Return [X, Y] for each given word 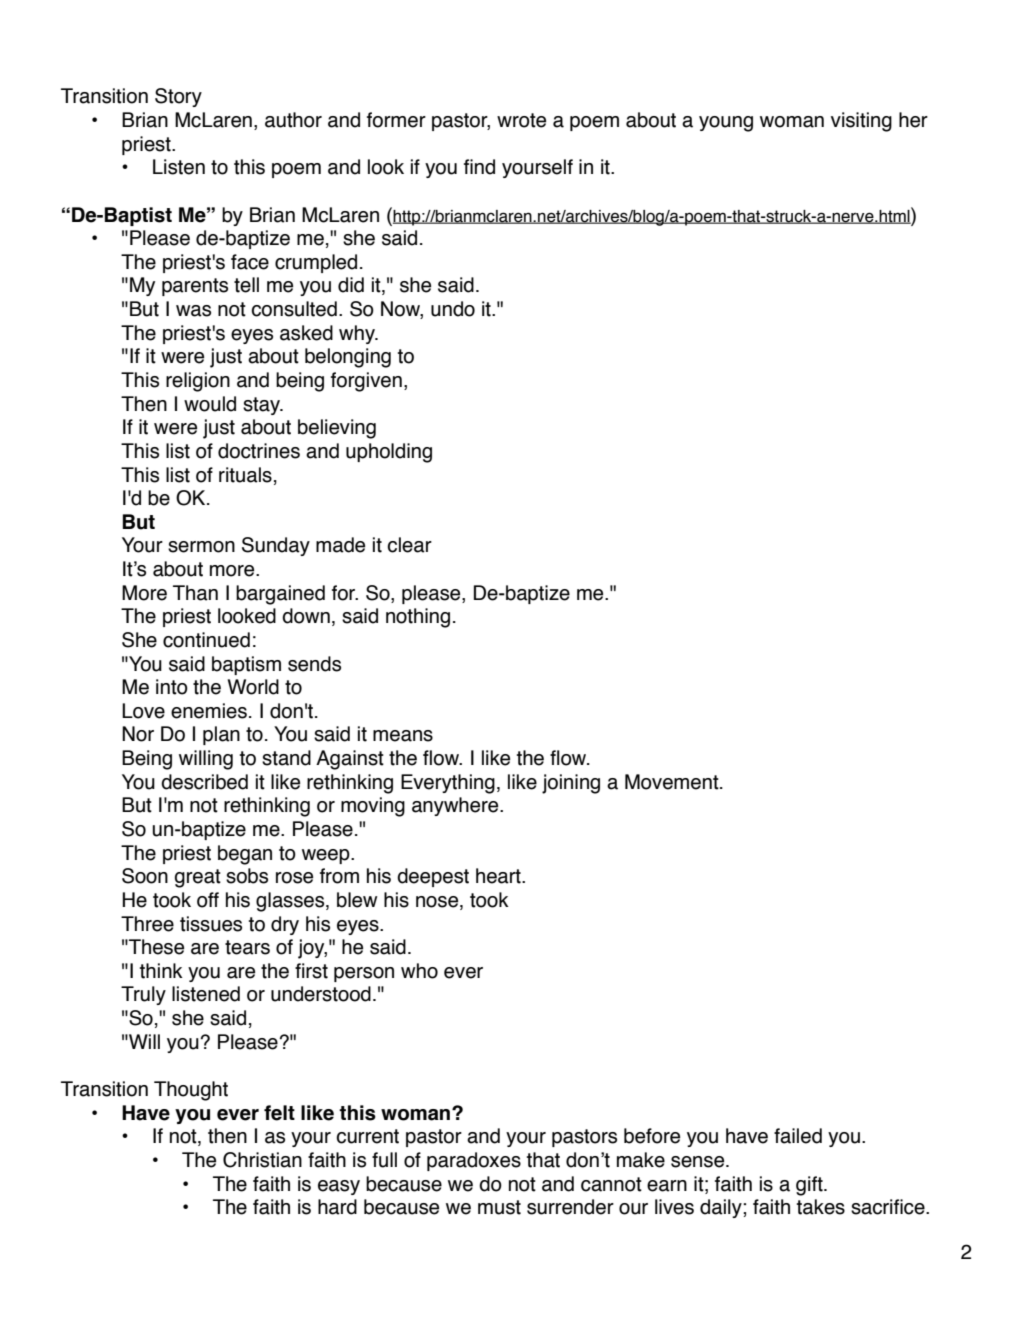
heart [499, 876]
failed [798, 1136]
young [726, 124]
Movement [673, 782]
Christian [262, 1160]
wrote [521, 120]
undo [453, 309]
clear [409, 545]
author [293, 120]
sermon [201, 547]
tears [247, 947]
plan [221, 735]
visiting [861, 122]
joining [571, 784]
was [193, 311]
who [419, 971]
